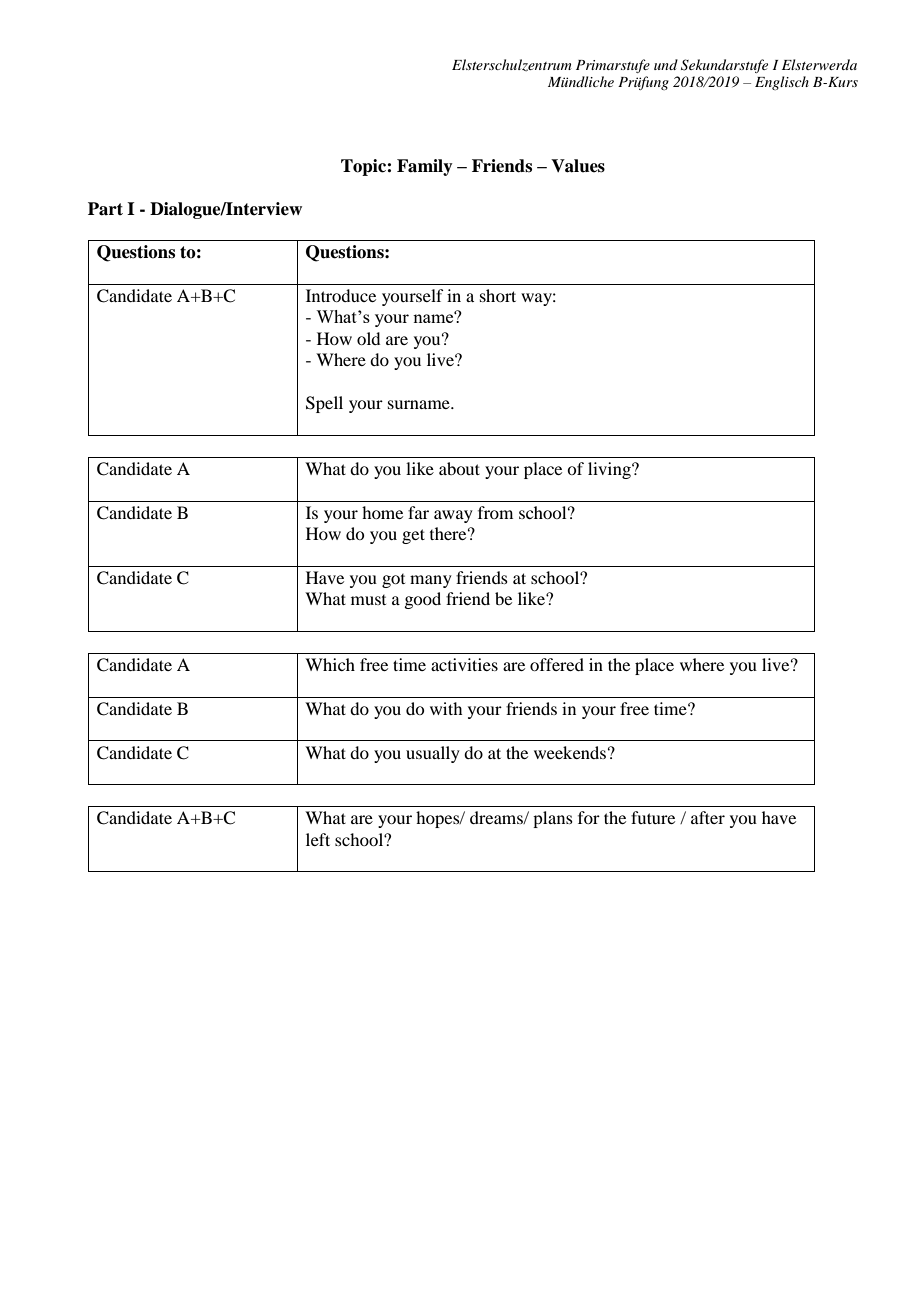  What do you see at coordinates (341, 295) in the document?
I see `Introduce` at bounding box center [341, 295].
